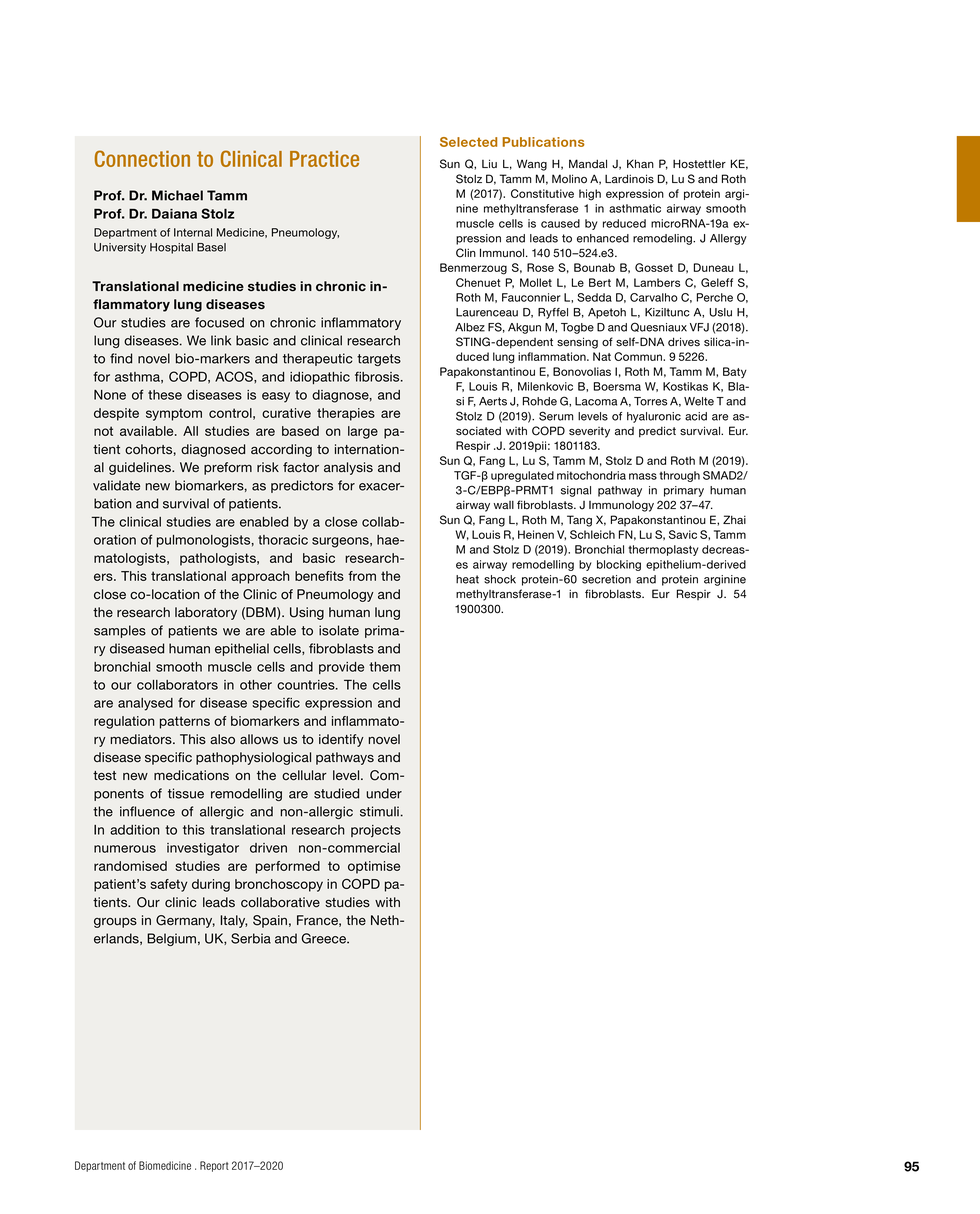 The image size is (980, 1214). I want to click on optimise, so click(374, 867).
